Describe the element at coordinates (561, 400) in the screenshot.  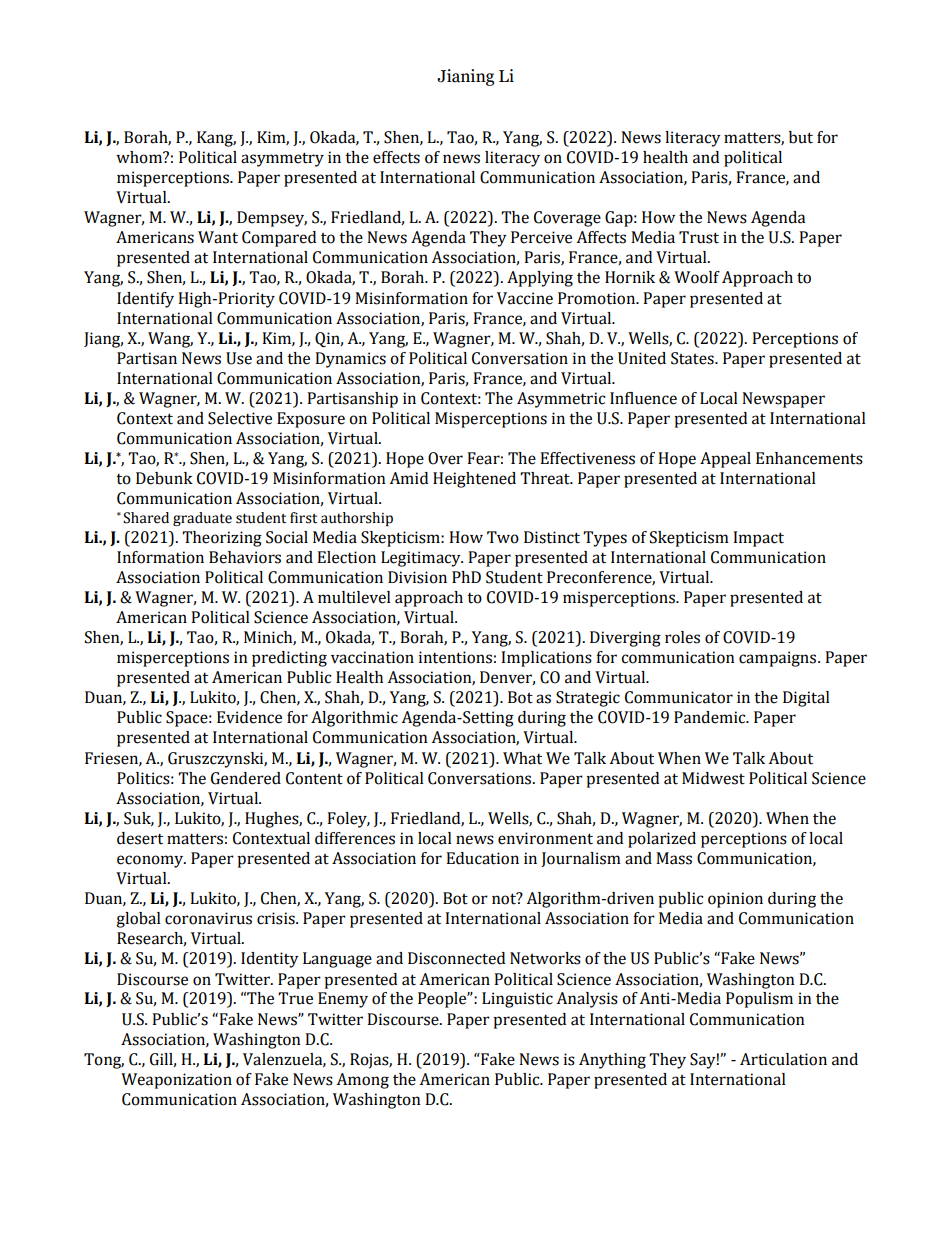
I see `Asymmetric` at that location.
